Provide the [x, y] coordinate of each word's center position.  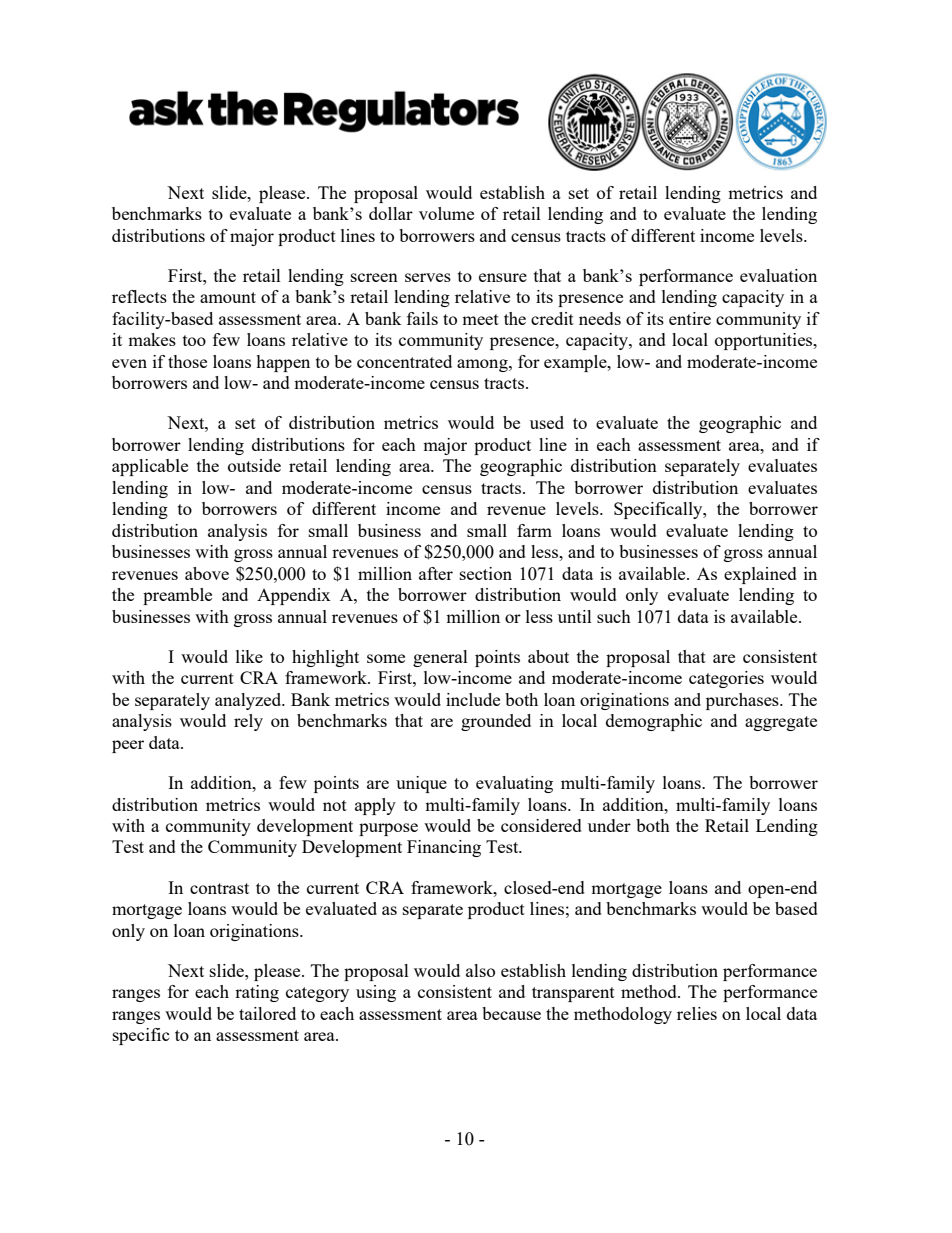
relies [697, 1013]
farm [534, 530]
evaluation [778, 275]
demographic [654, 722]
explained [760, 575]
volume [446, 213]
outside [254, 465]
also [480, 970]
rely [248, 722]
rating [257, 993]
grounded [496, 722]
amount [228, 297]
